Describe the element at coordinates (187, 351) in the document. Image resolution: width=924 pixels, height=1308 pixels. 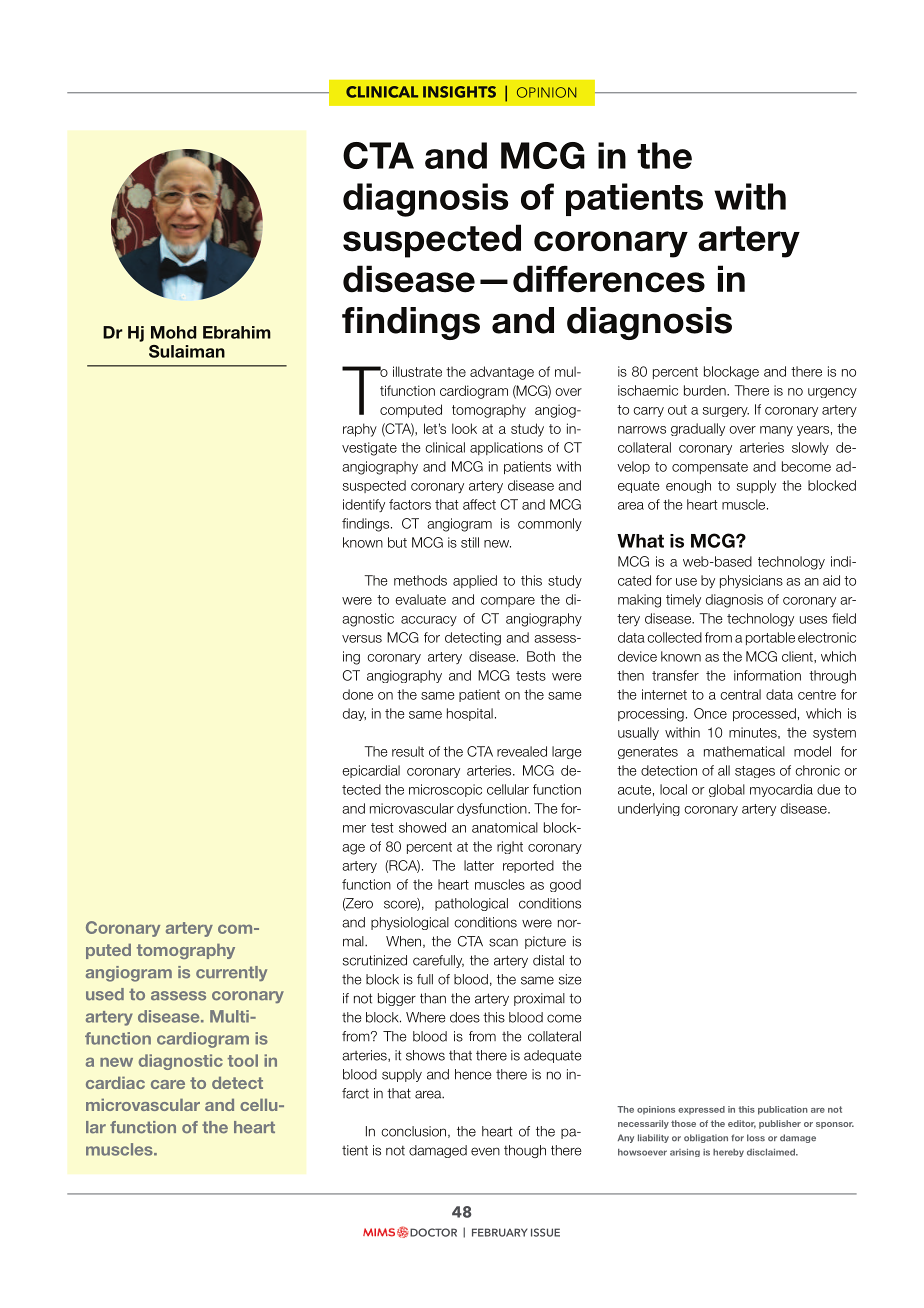
I see `Sulaiman` at that location.
